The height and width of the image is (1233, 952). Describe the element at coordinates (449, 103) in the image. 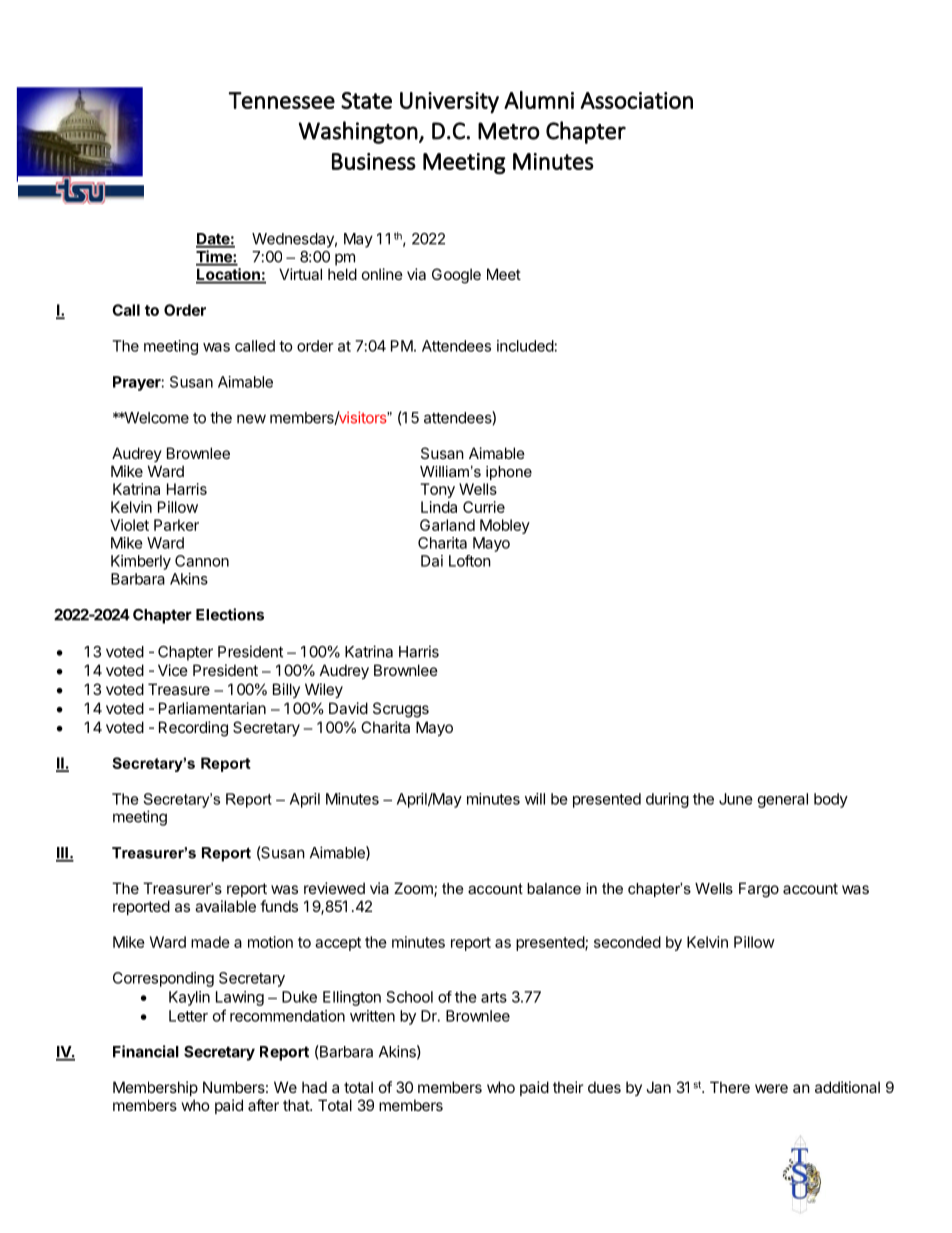

I see `University` at that location.
